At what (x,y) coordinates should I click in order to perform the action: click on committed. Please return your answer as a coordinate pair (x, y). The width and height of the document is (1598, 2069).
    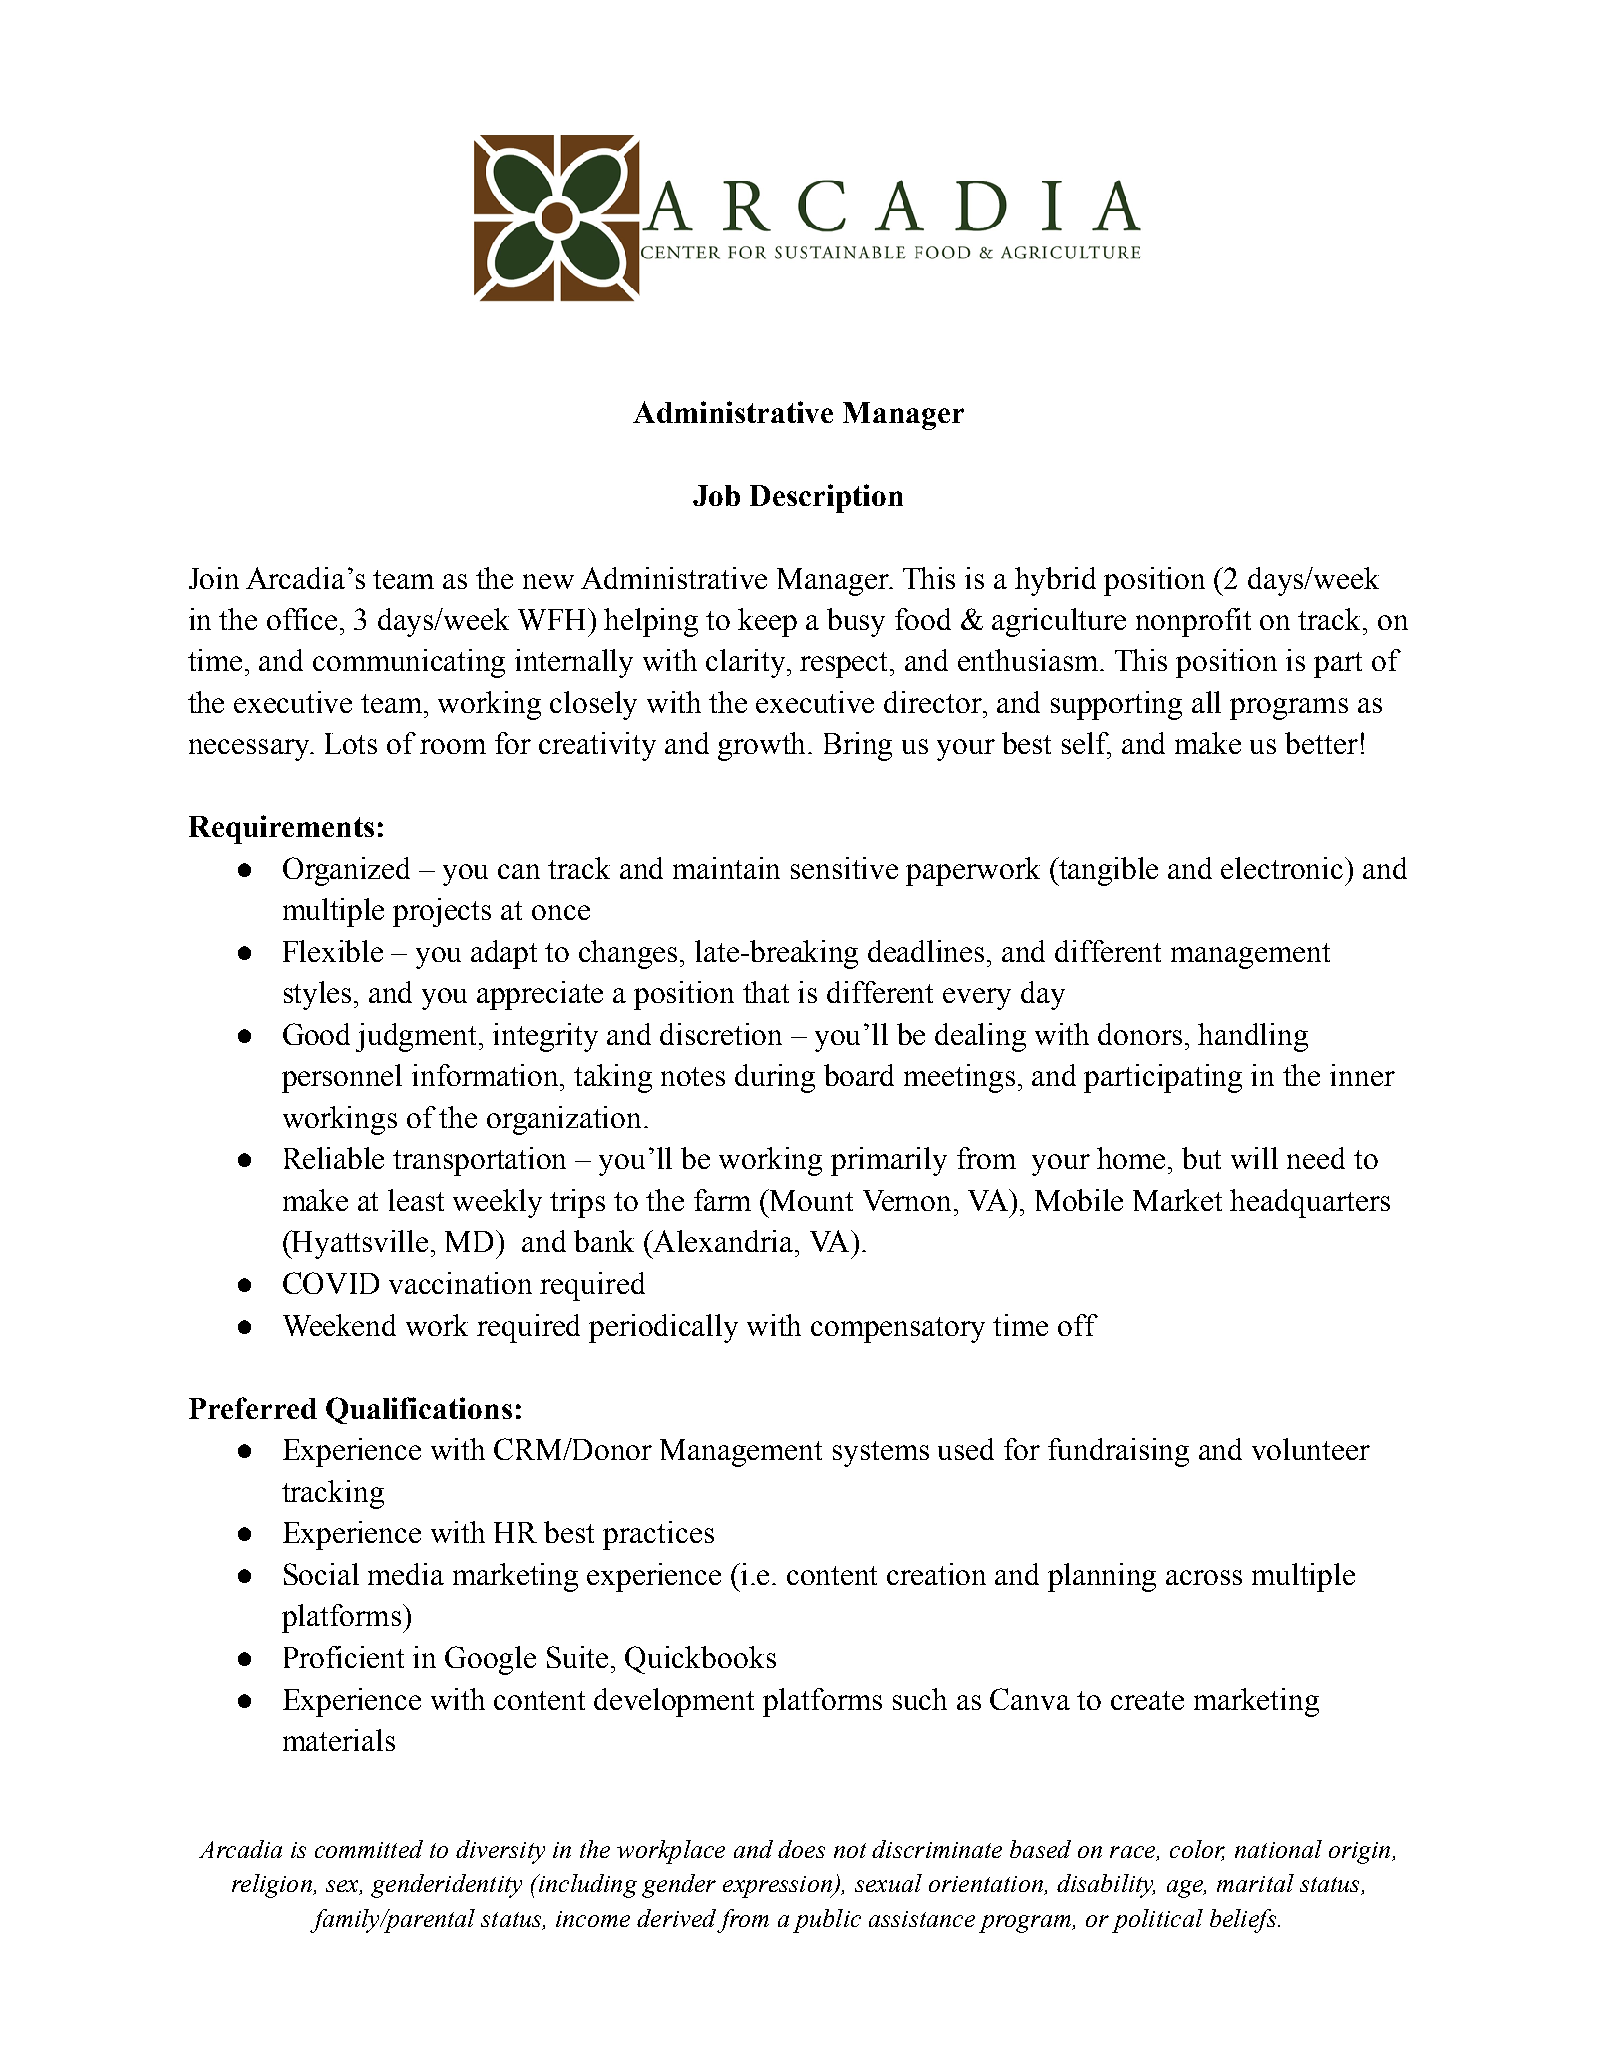
    Looking at the image, I should click on (369, 1849).
